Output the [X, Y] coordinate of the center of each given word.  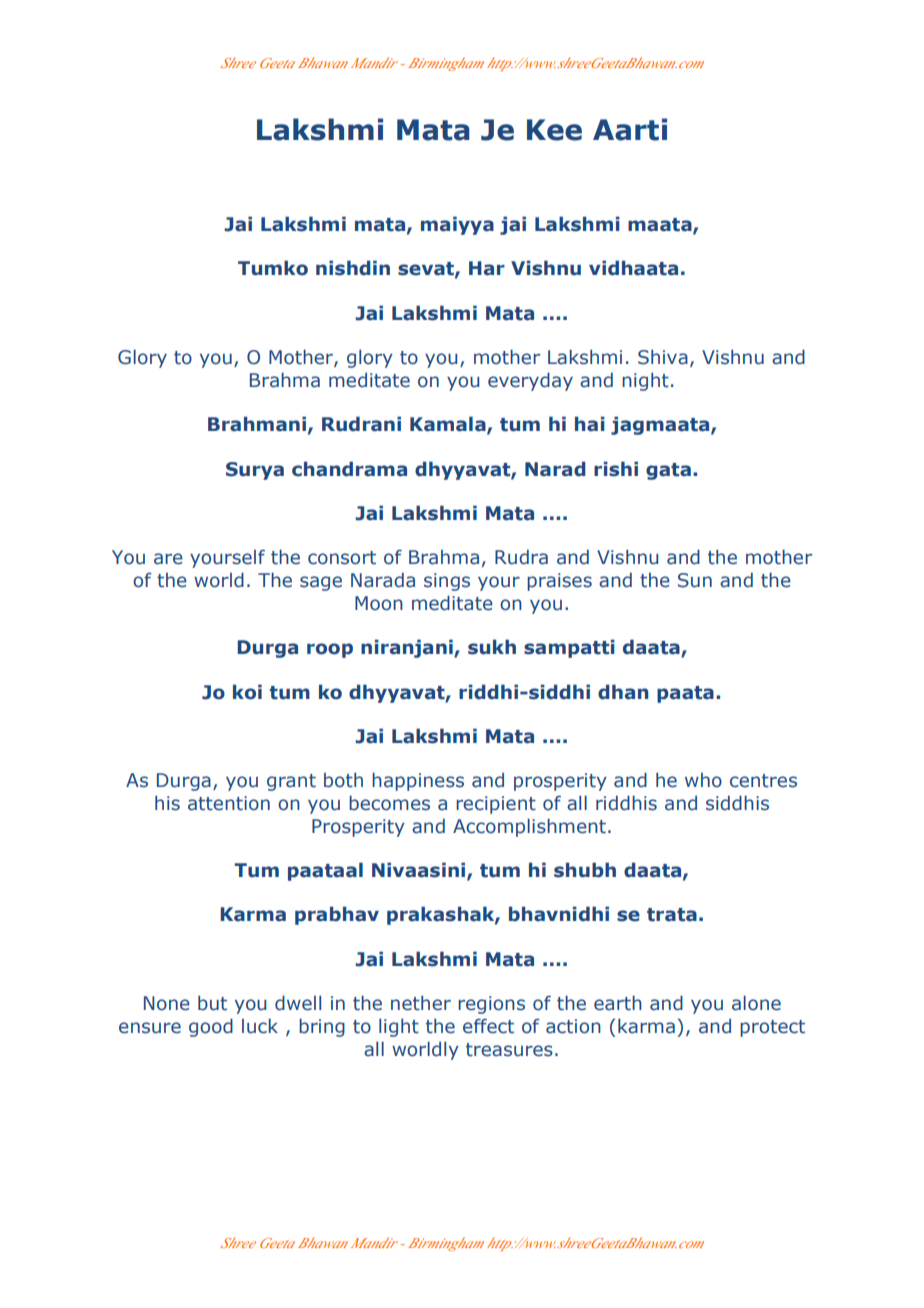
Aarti [630, 129]
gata [668, 471]
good [211, 1027]
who [703, 780]
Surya [255, 471]
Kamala [449, 425]
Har [487, 268]
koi [247, 692]
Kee [554, 130]
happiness [418, 781]
